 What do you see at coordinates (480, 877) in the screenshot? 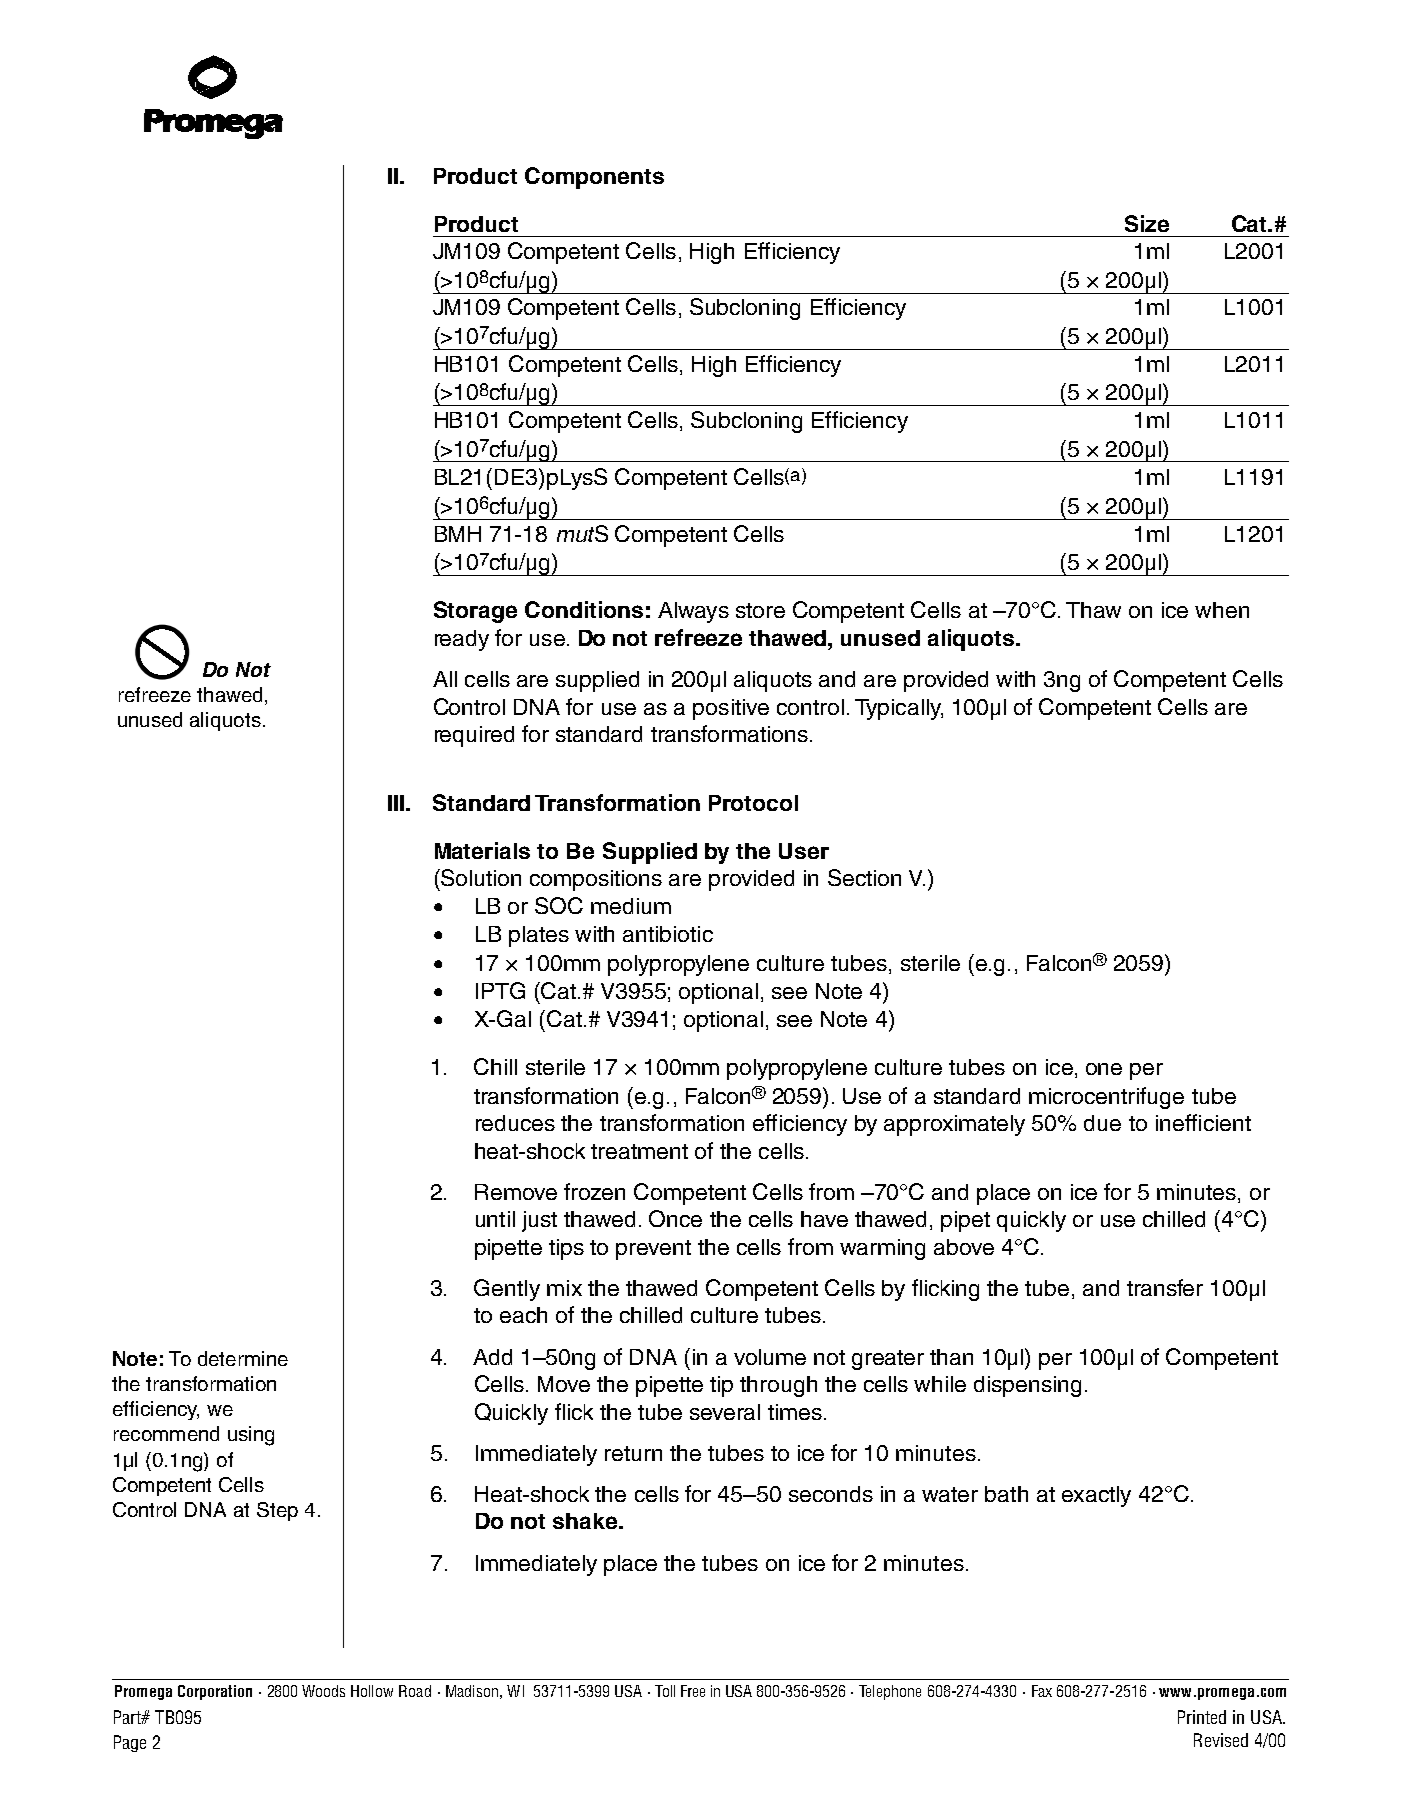
I see `Solution` at bounding box center [480, 877].
